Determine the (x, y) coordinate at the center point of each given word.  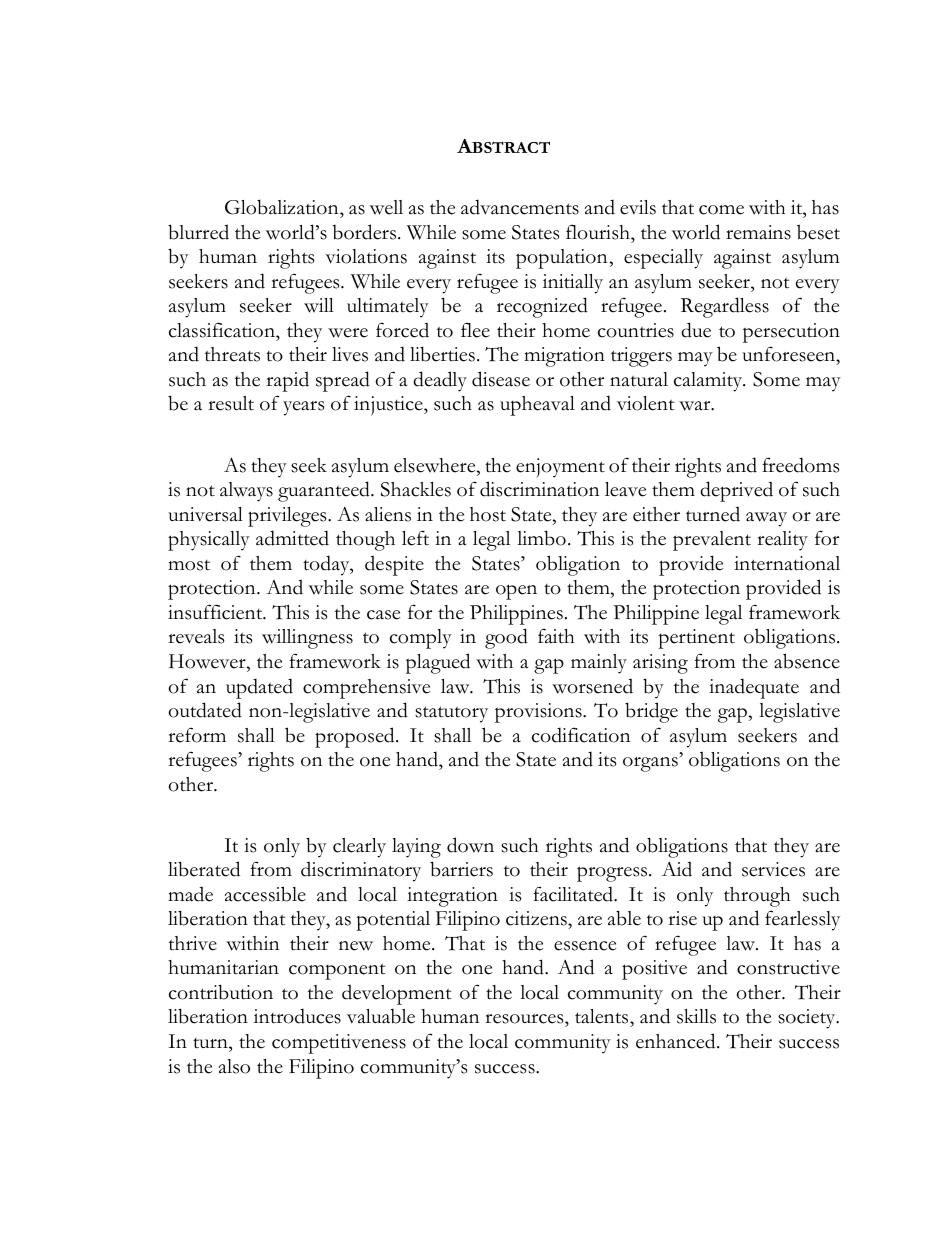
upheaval (537, 406)
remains (758, 232)
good (506, 638)
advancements (520, 207)
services (773, 869)
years (303, 408)
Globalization (283, 207)
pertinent (696, 639)
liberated (204, 869)
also (234, 1066)
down (470, 845)
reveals (196, 636)
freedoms (801, 465)
